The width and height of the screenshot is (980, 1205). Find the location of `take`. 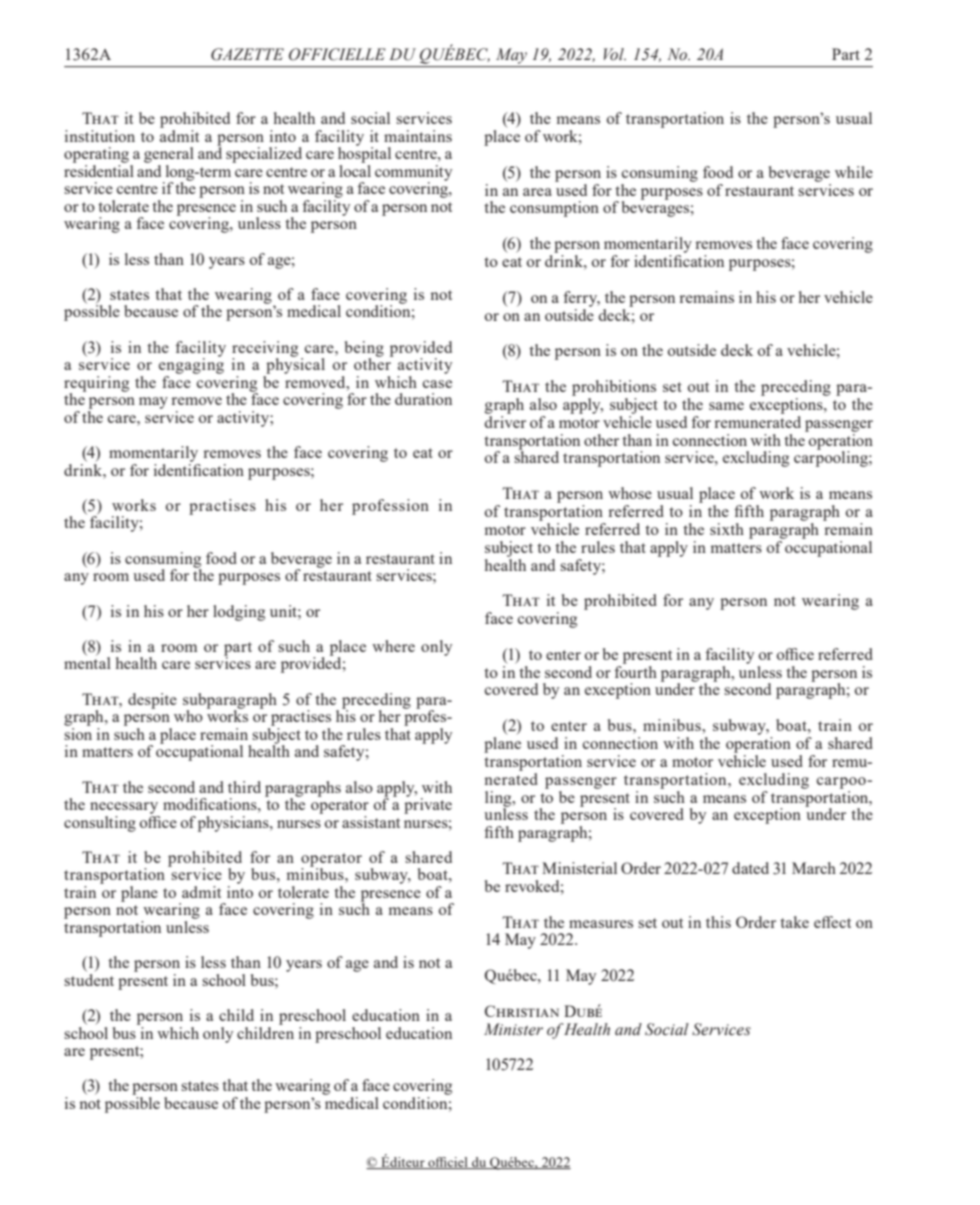

take is located at coordinates (794, 922).
